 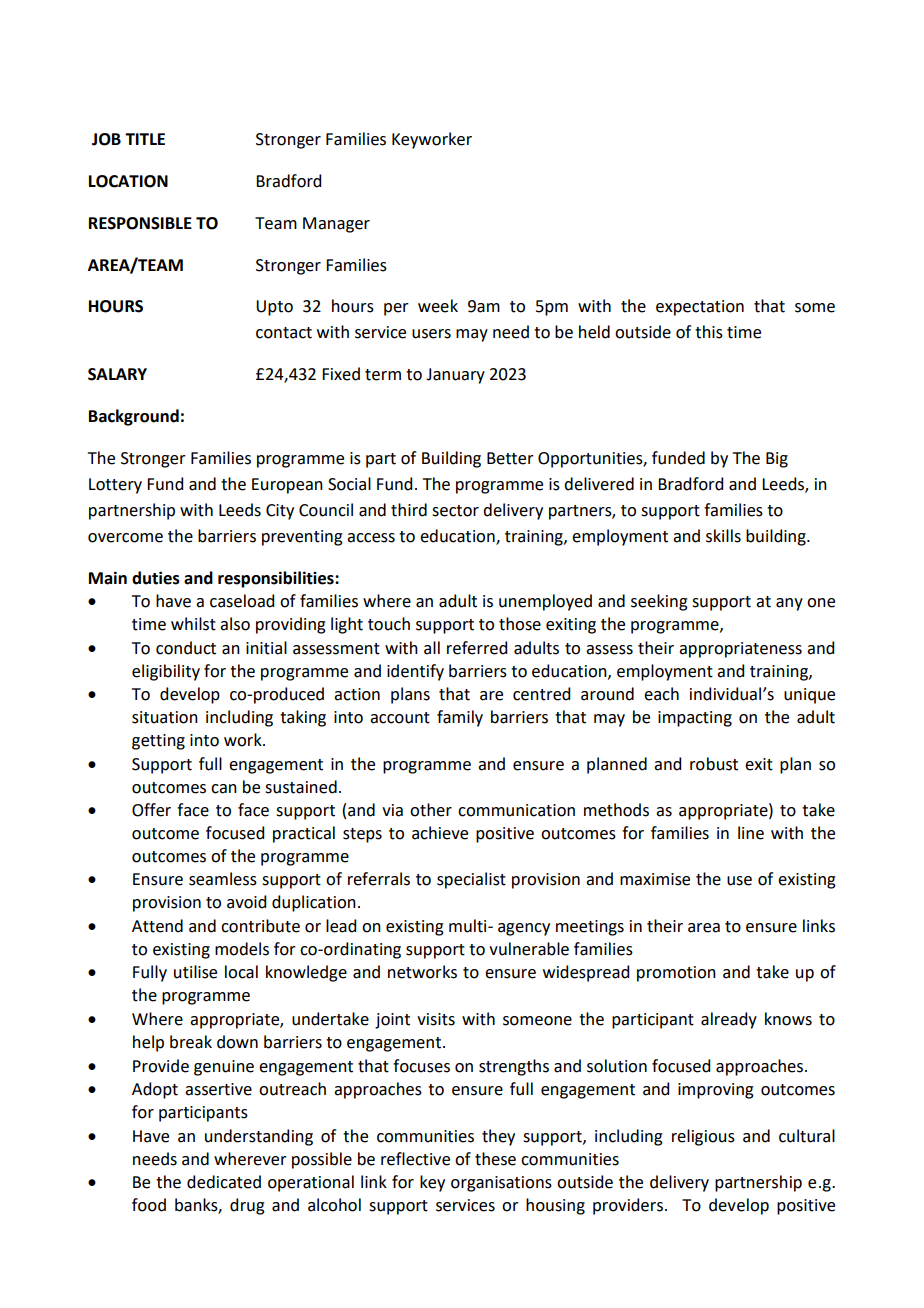 What do you see at coordinates (495, 1159) in the screenshot?
I see `these` at bounding box center [495, 1159].
